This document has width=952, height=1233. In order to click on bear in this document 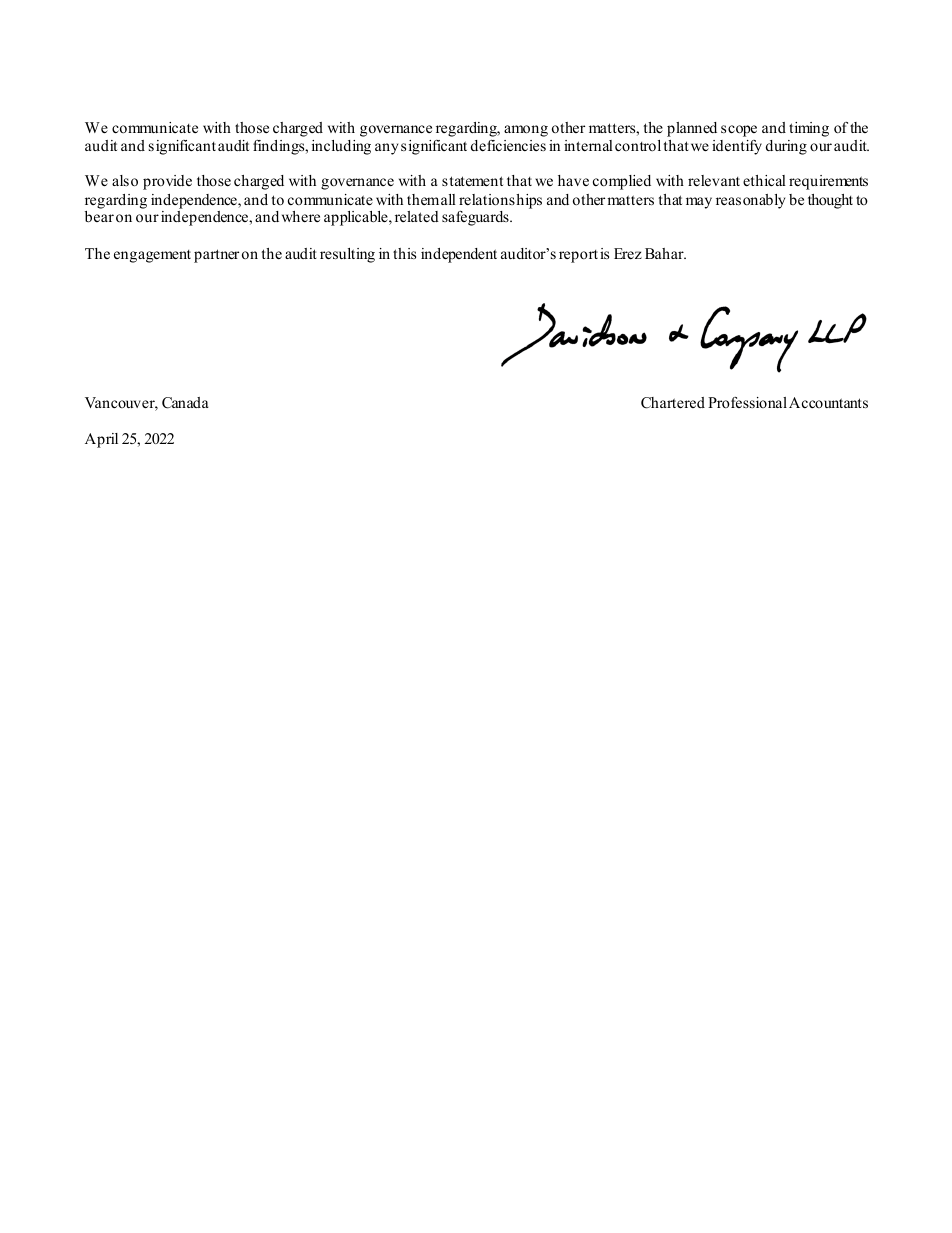, I will do `click(99, 216)`.
